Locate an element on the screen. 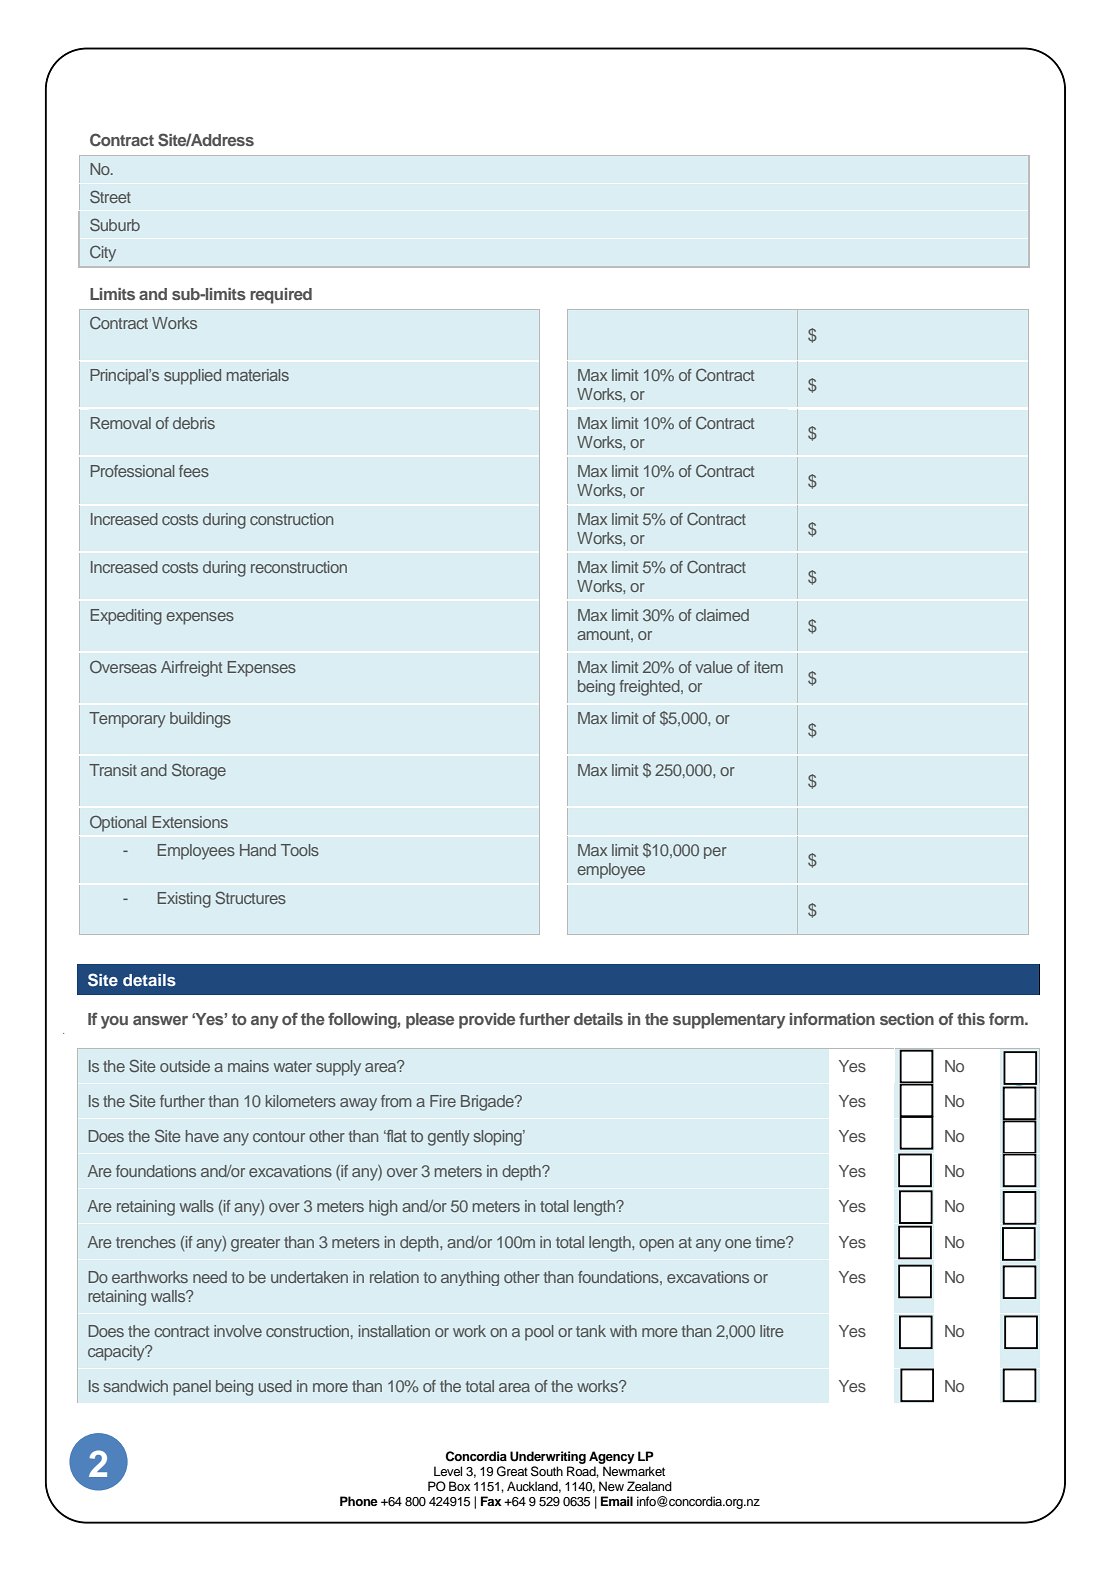  panel is located at coordinates (192, 1388).
